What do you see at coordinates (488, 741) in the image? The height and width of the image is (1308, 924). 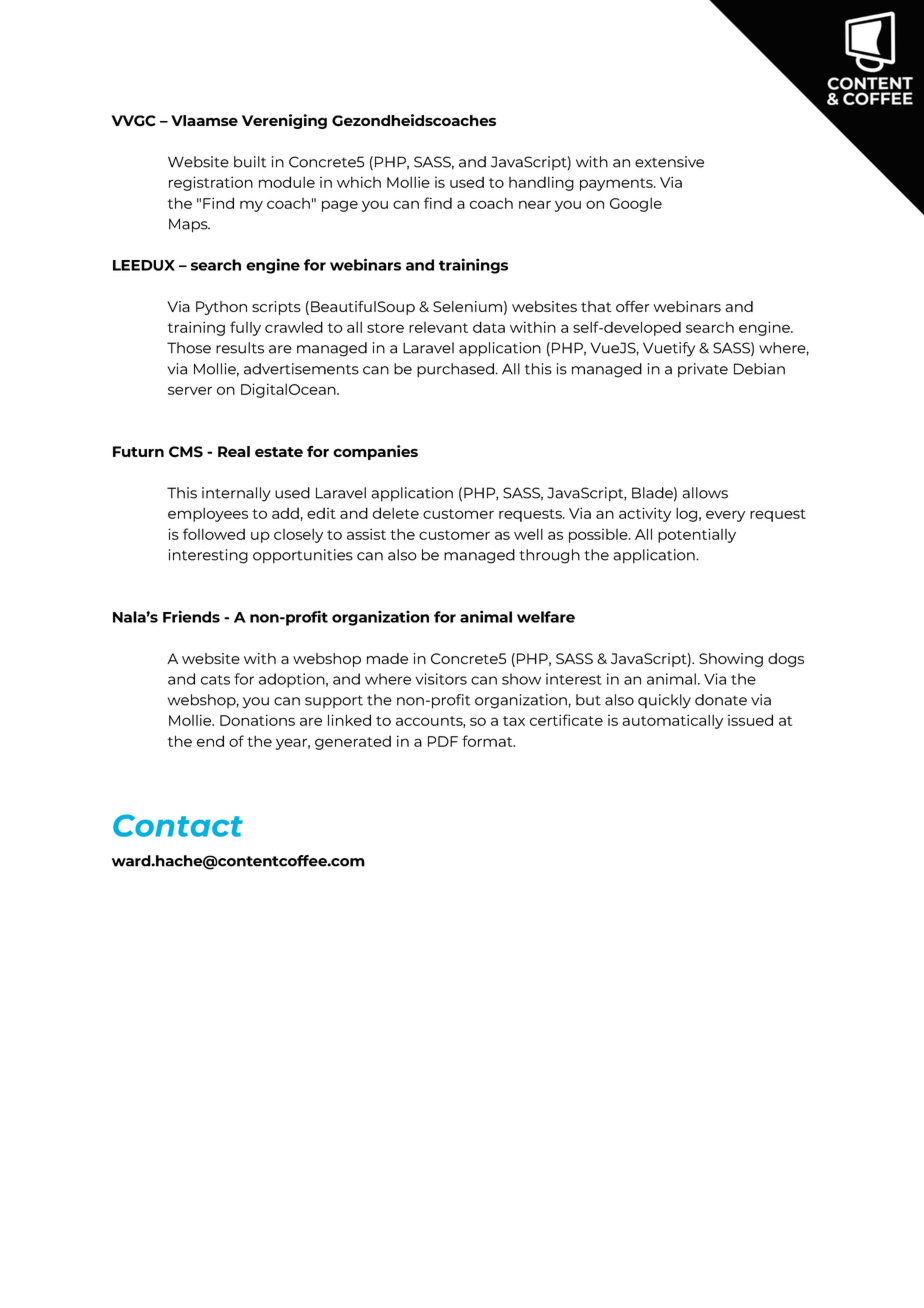 I see `format` at bounding box center [488, 741].
